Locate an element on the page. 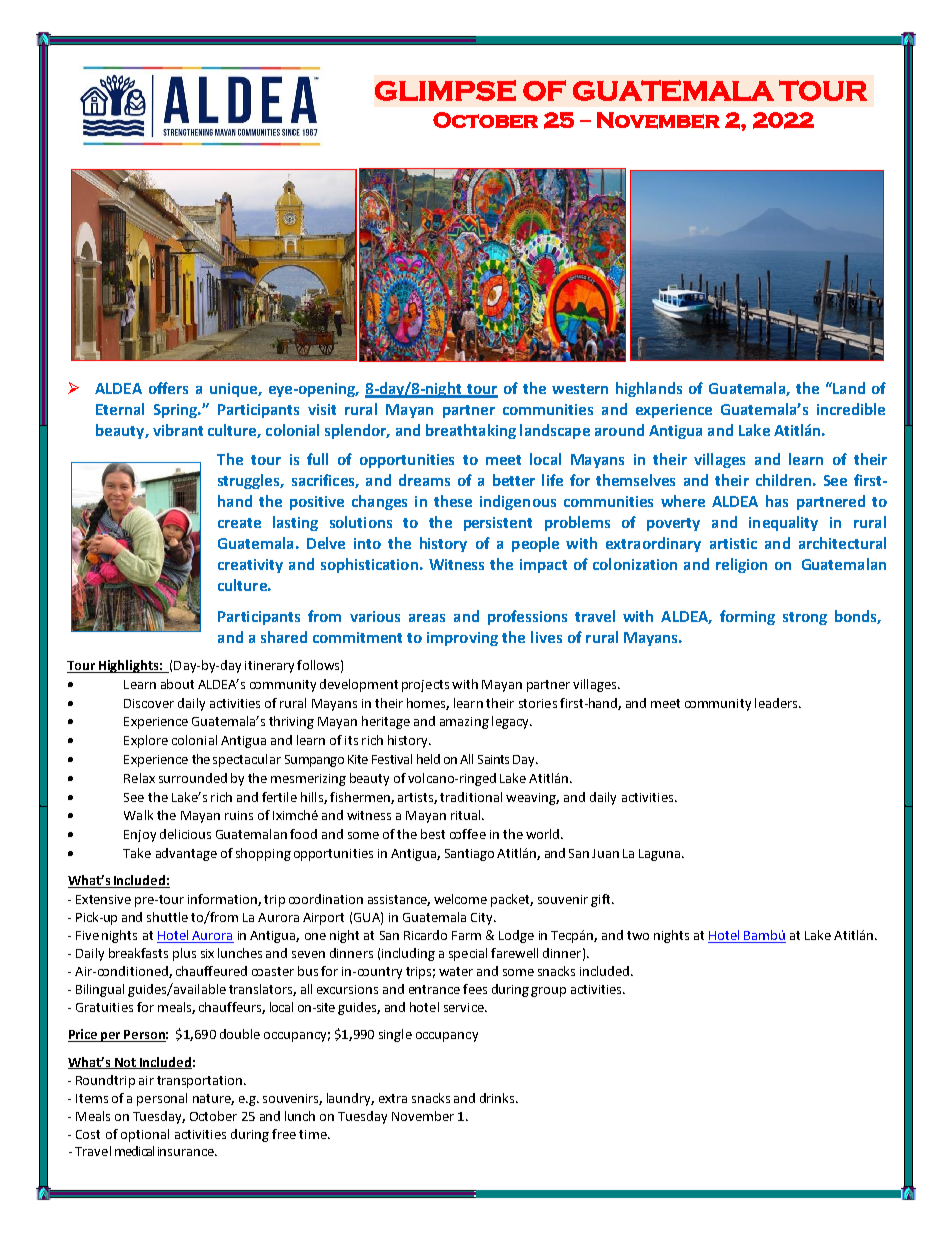 The width and height of the page is (952, 1233). western is located at coordinates (580, 389).
